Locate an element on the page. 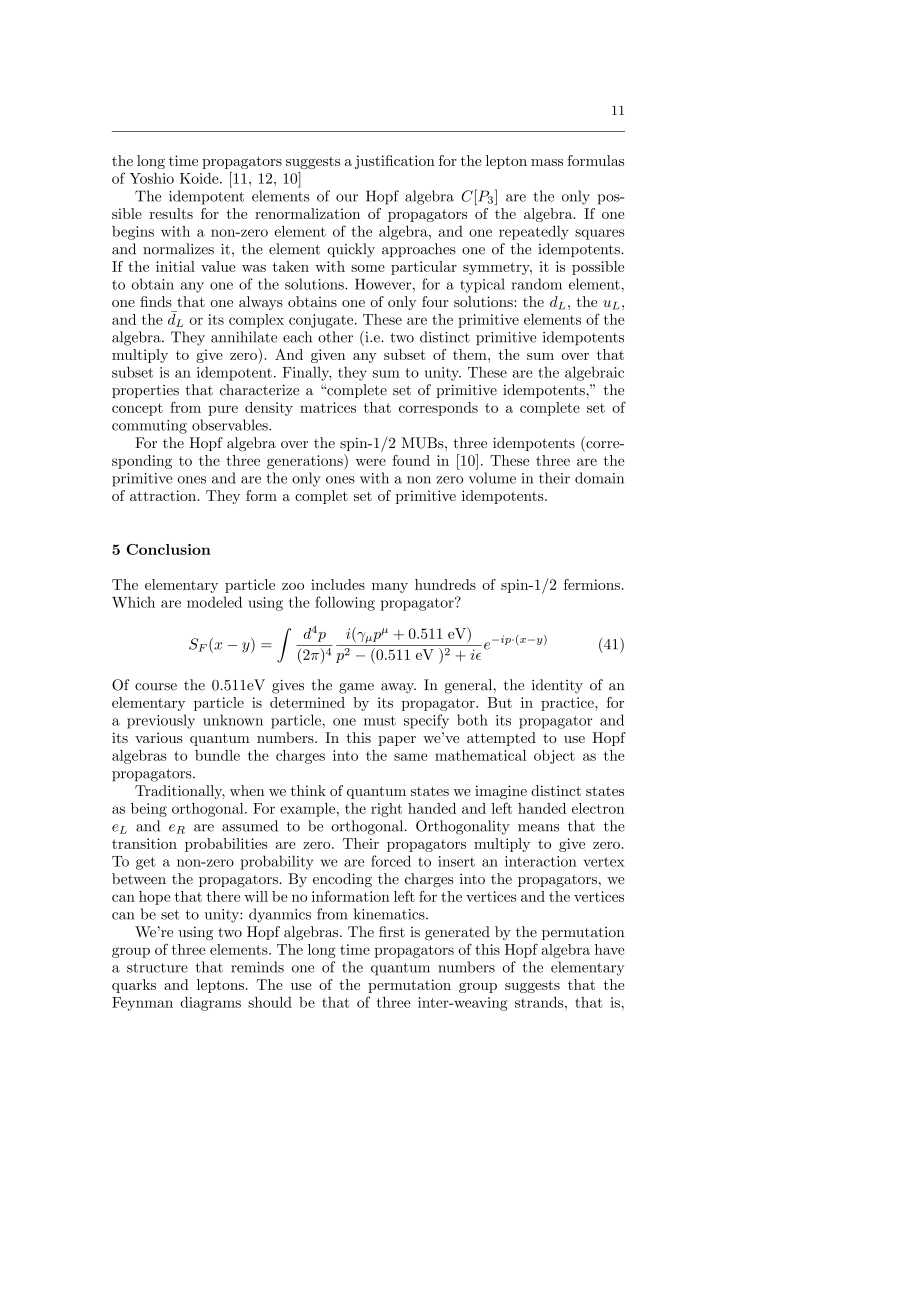  modeled is located at coordinates (214, 602).
